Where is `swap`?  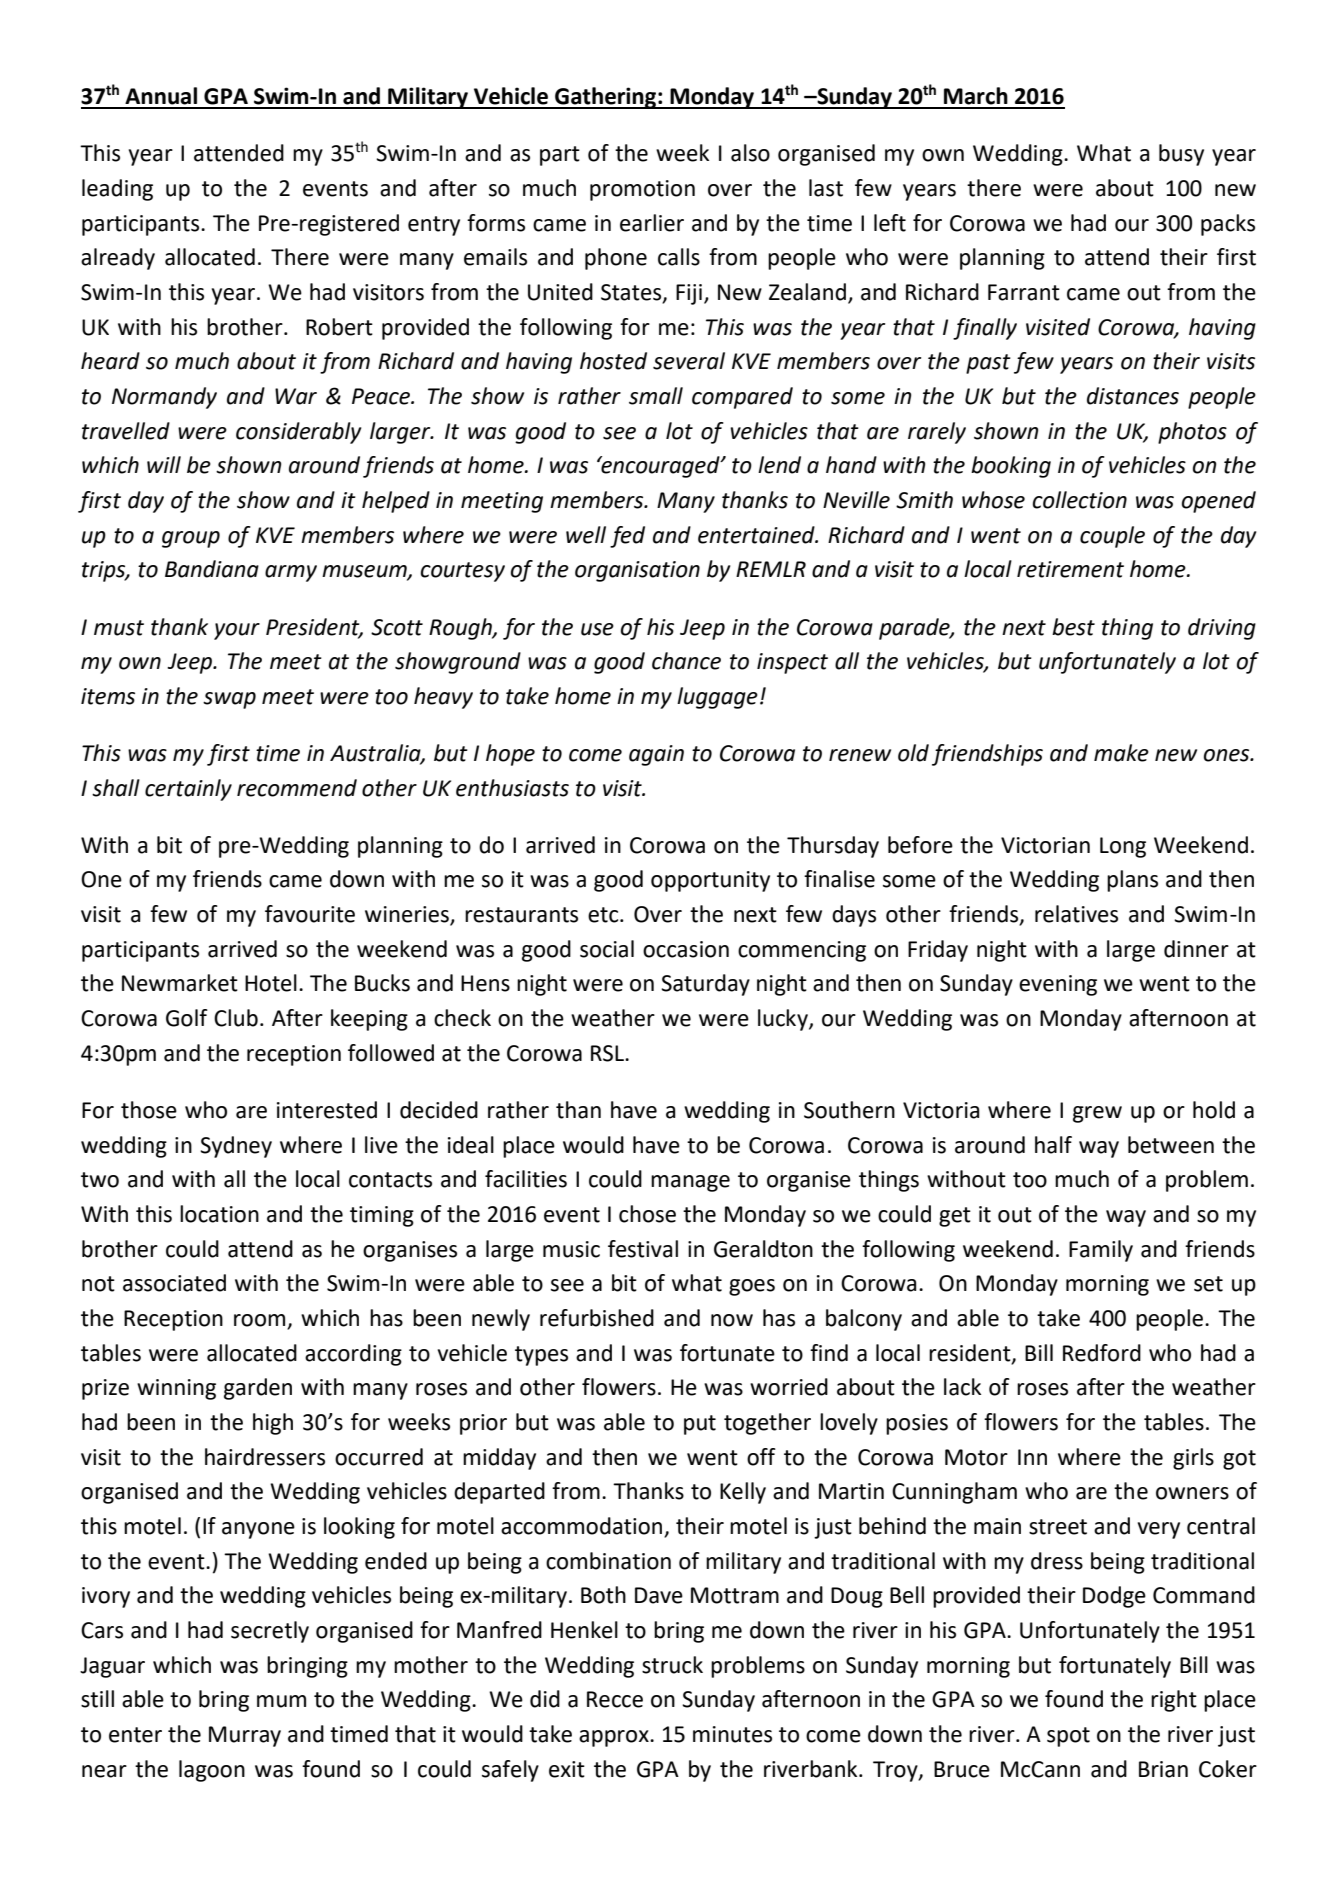 swap is located at coordinates (229, 700).
